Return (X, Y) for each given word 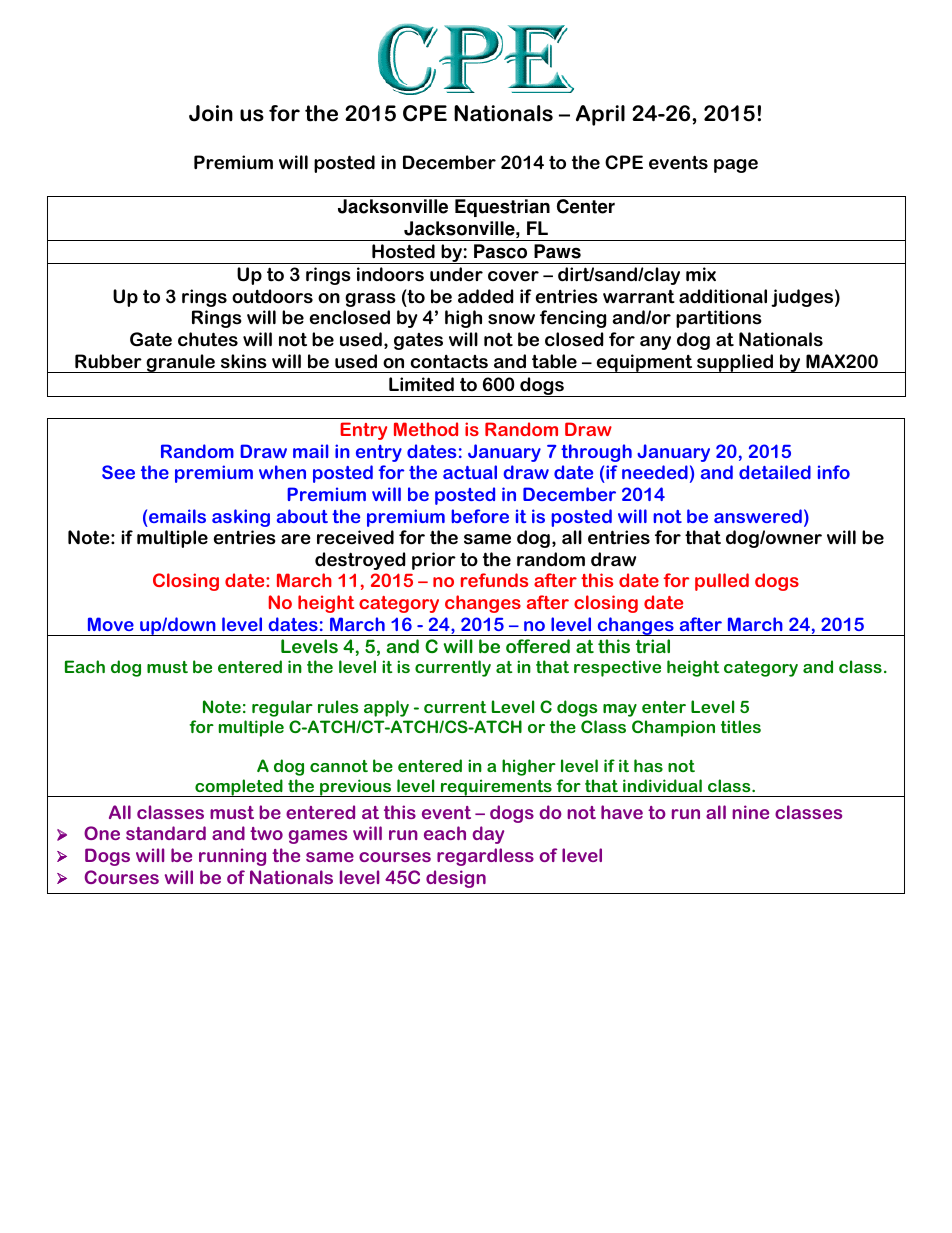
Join (211, 113)
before (480, 516)
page (736, 166)
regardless (485, 857)
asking (241, 518)
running (232, 857)
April (600, 115)
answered (758, 516)
